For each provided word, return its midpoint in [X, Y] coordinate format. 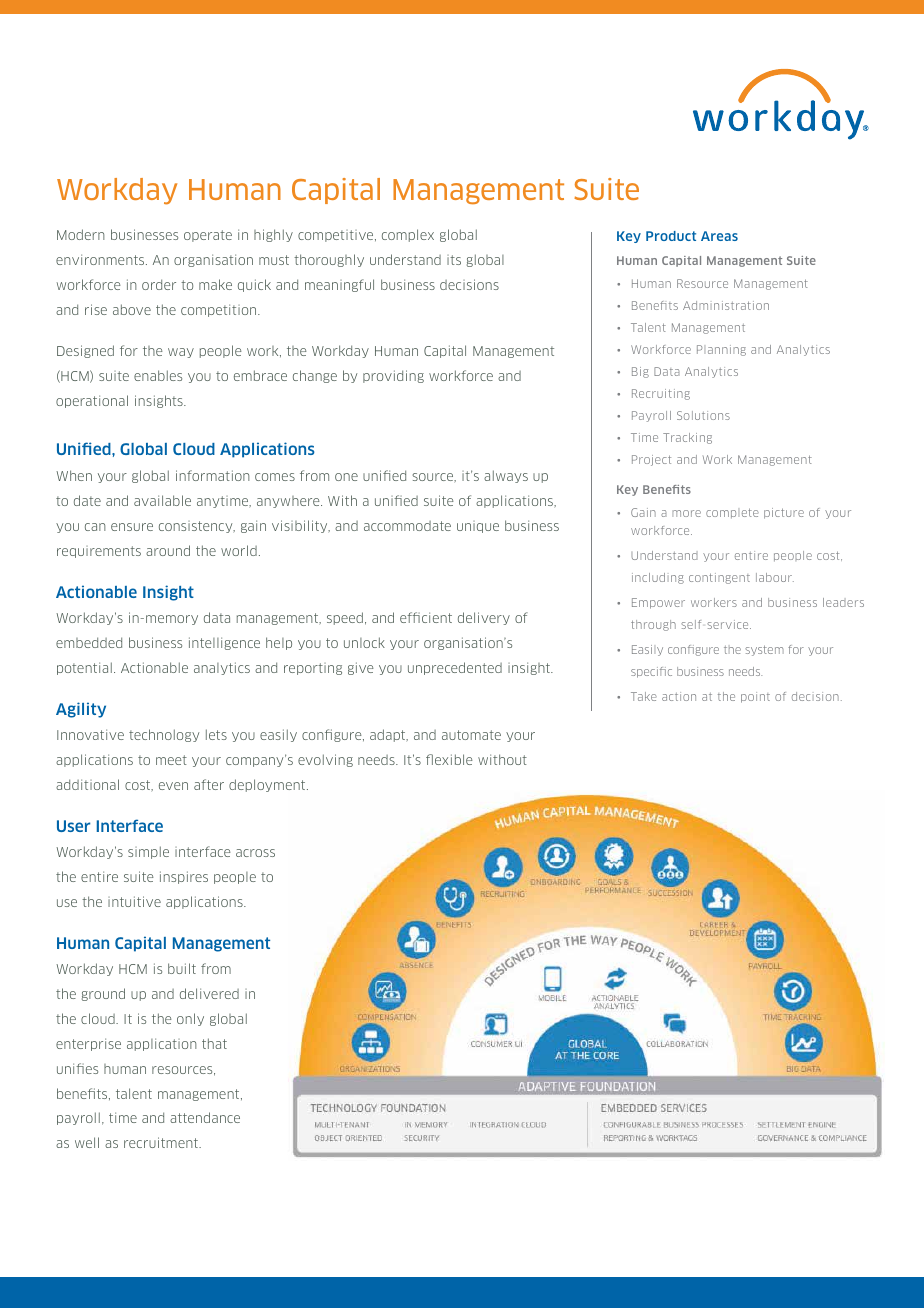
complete [732, 513]
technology [164, 735]
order [159, 284]
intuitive [134, 901]
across [255, 853]
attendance [205, 1117]
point [755, 697]
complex [408, 235]
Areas [719, 236]
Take [644, 696]
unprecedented [455, 668]
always [506, 476]
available [162, 500]
